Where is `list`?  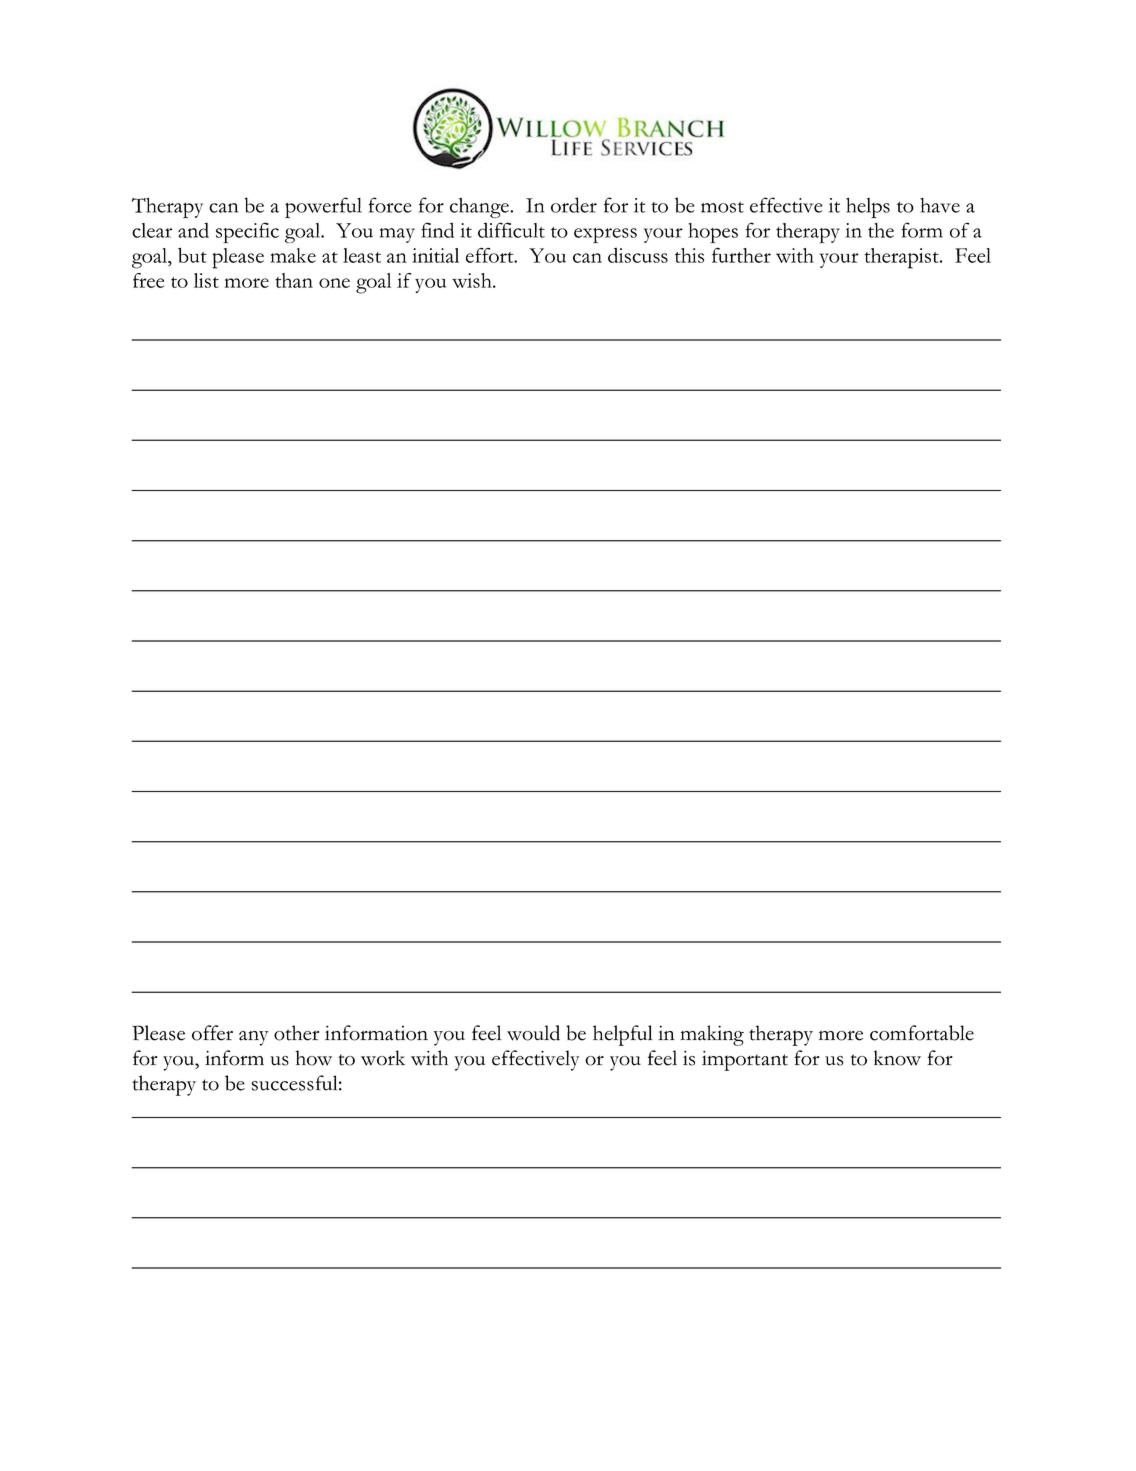 list is located at coordinates (206, 280).
